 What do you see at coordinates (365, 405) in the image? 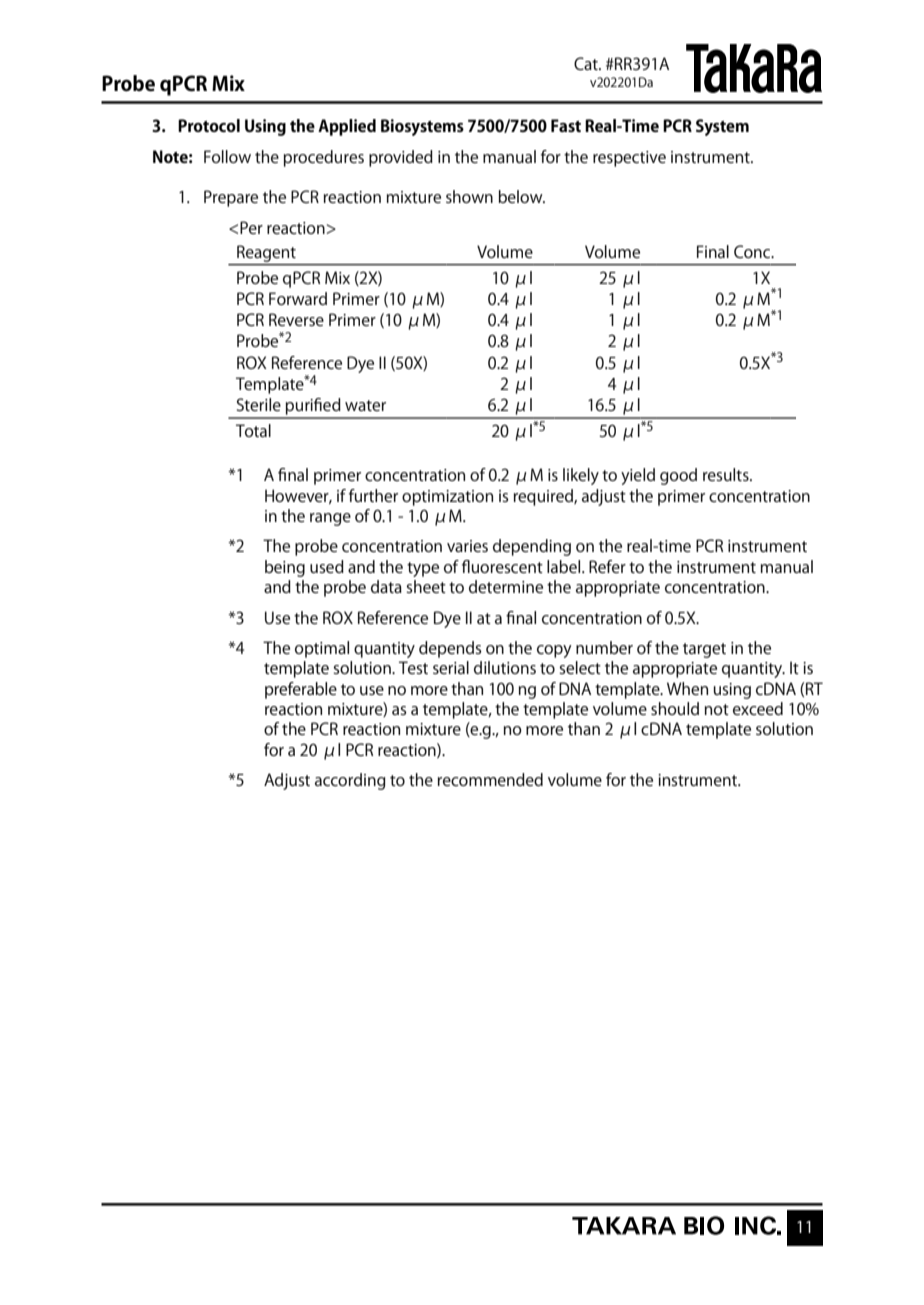
I see `water` at bounding box center [365, 405].
